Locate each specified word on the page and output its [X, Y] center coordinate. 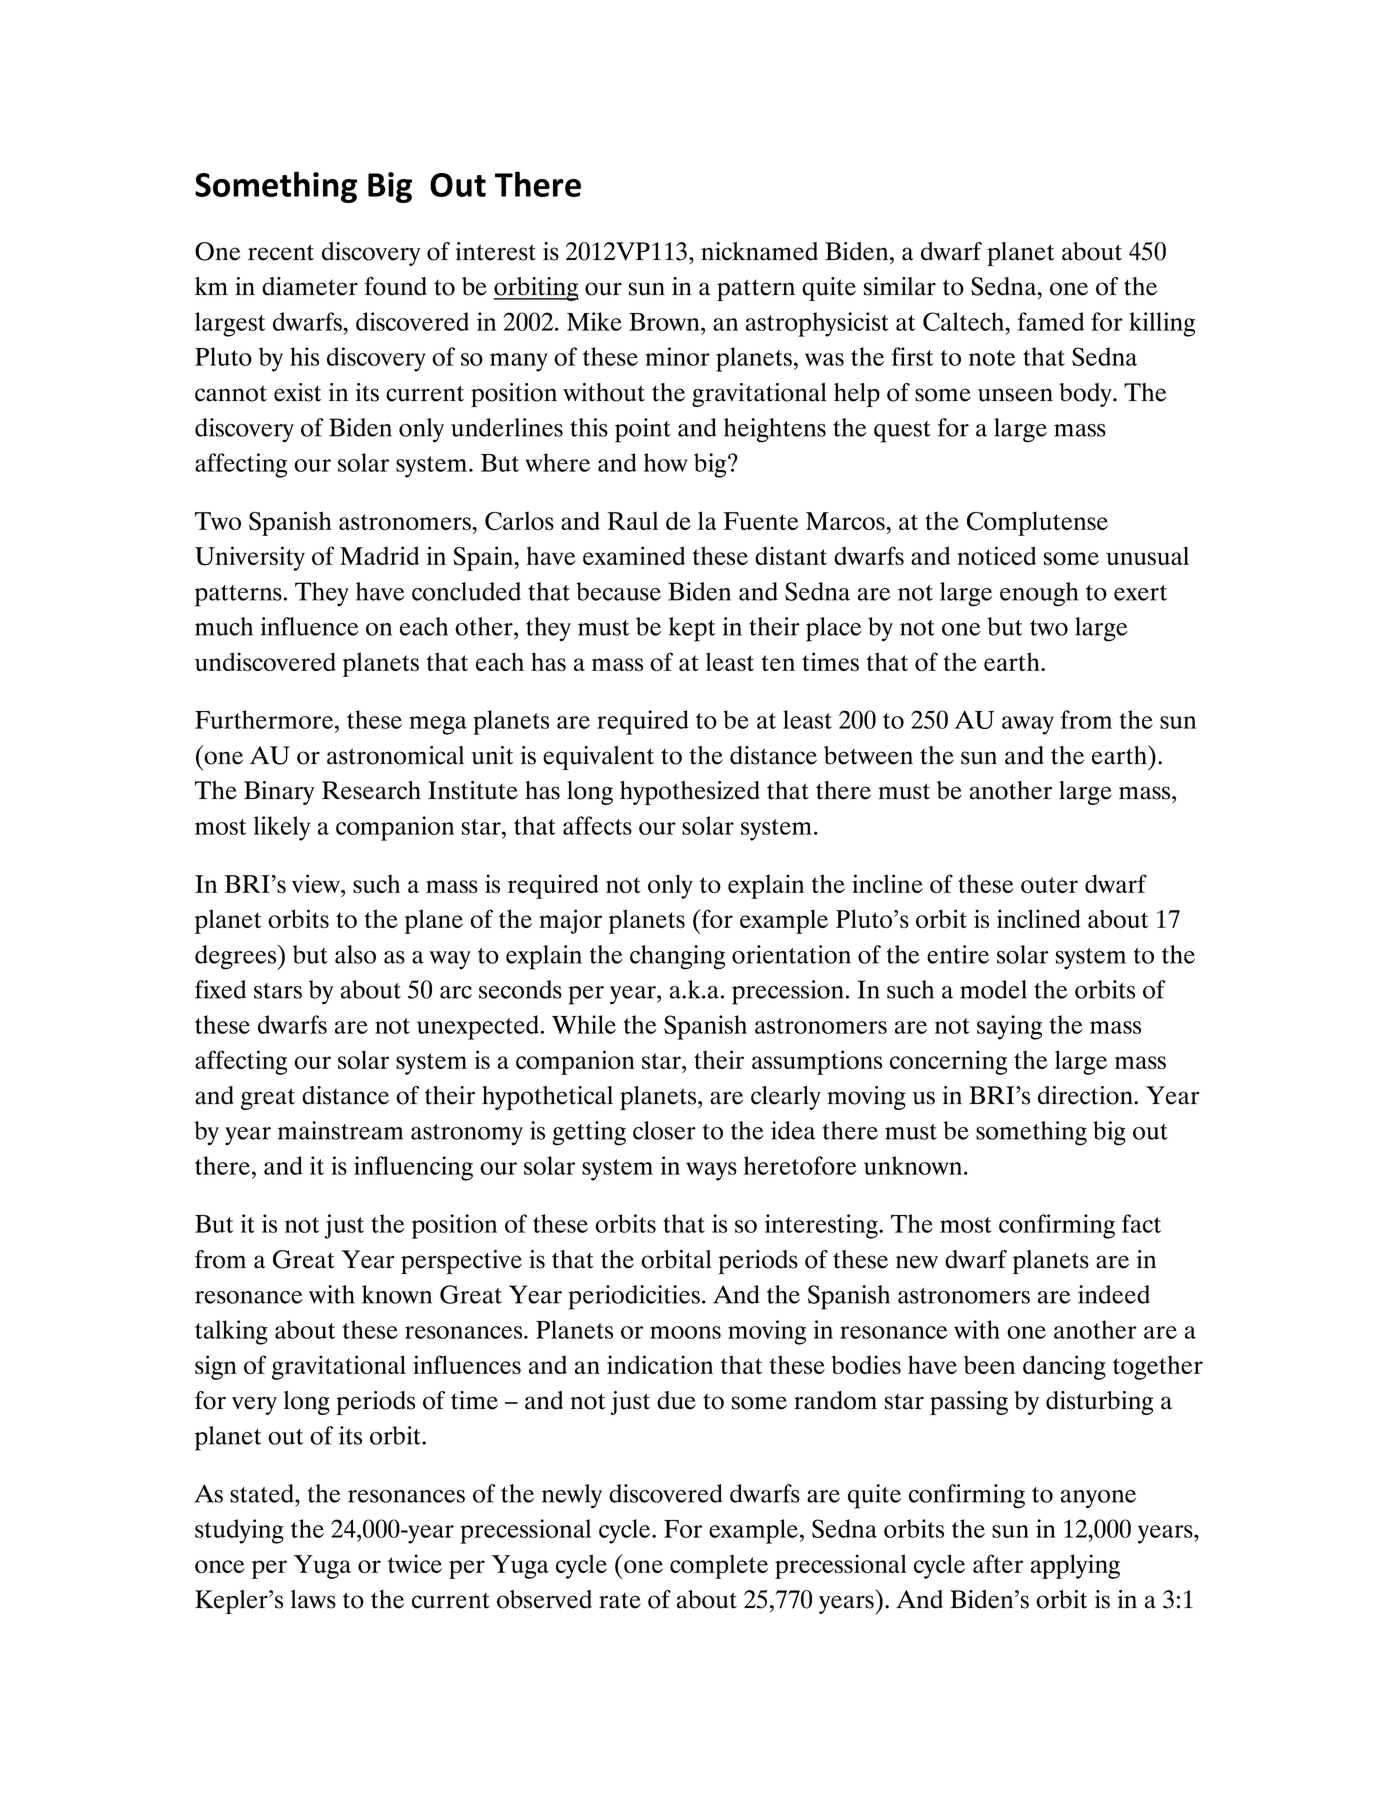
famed [1051, 321]
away [1028, 725]
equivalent [598, 758]
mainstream [340, 1130]
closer [664, 1130]
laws [313, 1599]
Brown [665, 322]
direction [1086, 1095]
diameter [310, 286]
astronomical [395, 755]
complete [719, 1566]
